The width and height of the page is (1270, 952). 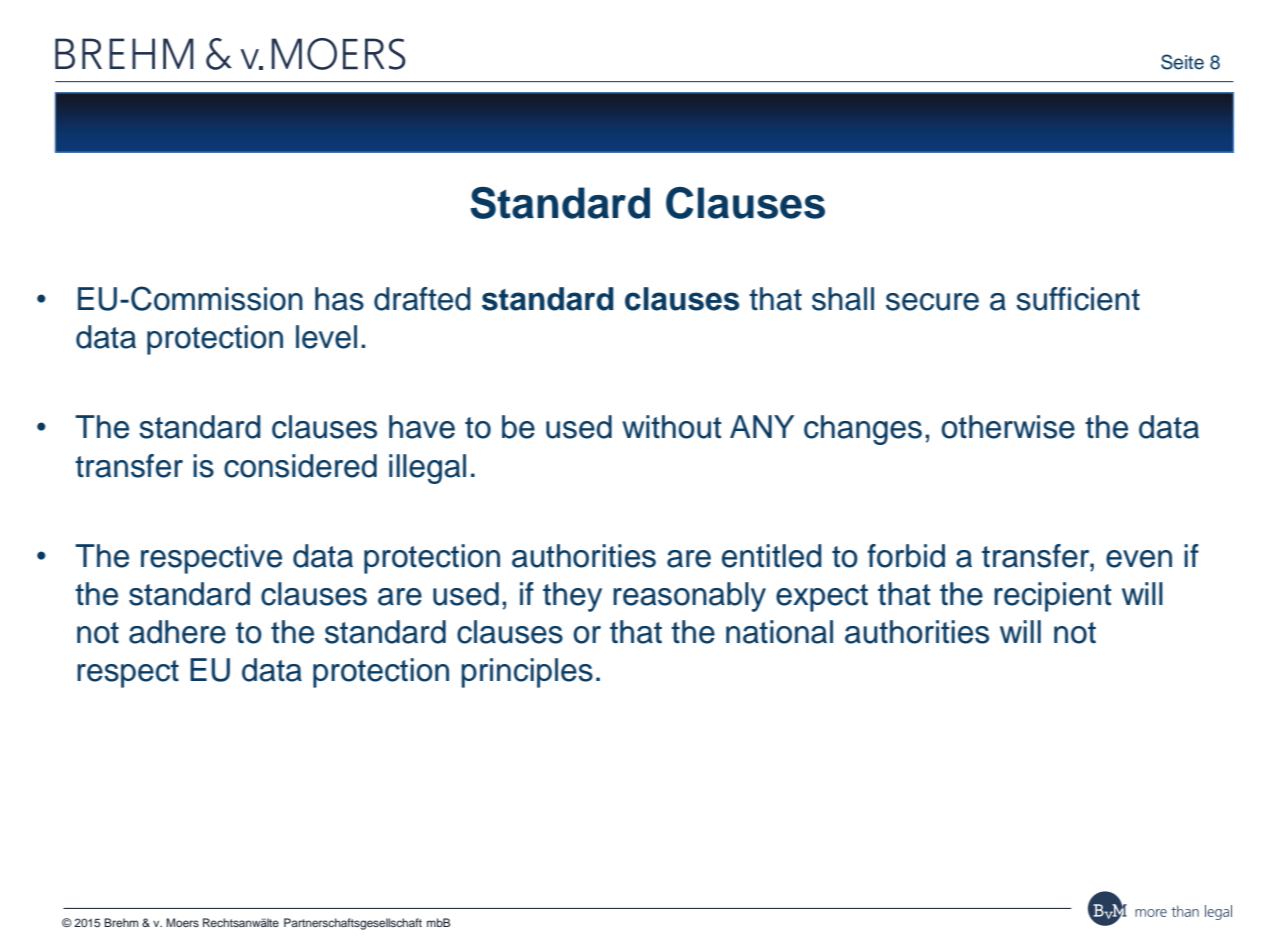 I want to click on otherwise, so click(x=1008, y=427).
